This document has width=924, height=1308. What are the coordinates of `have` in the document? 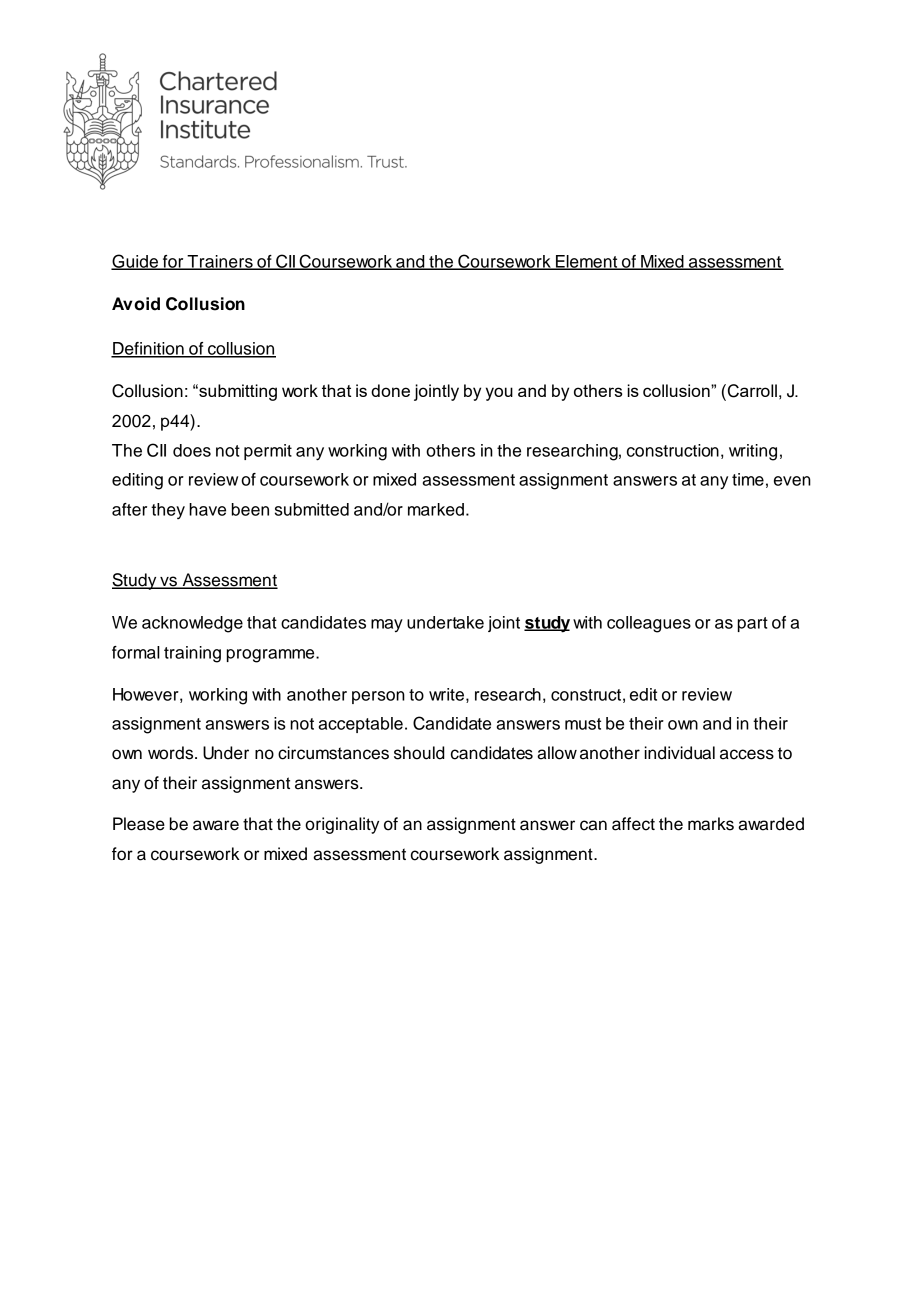 It's located at (207, 509).
